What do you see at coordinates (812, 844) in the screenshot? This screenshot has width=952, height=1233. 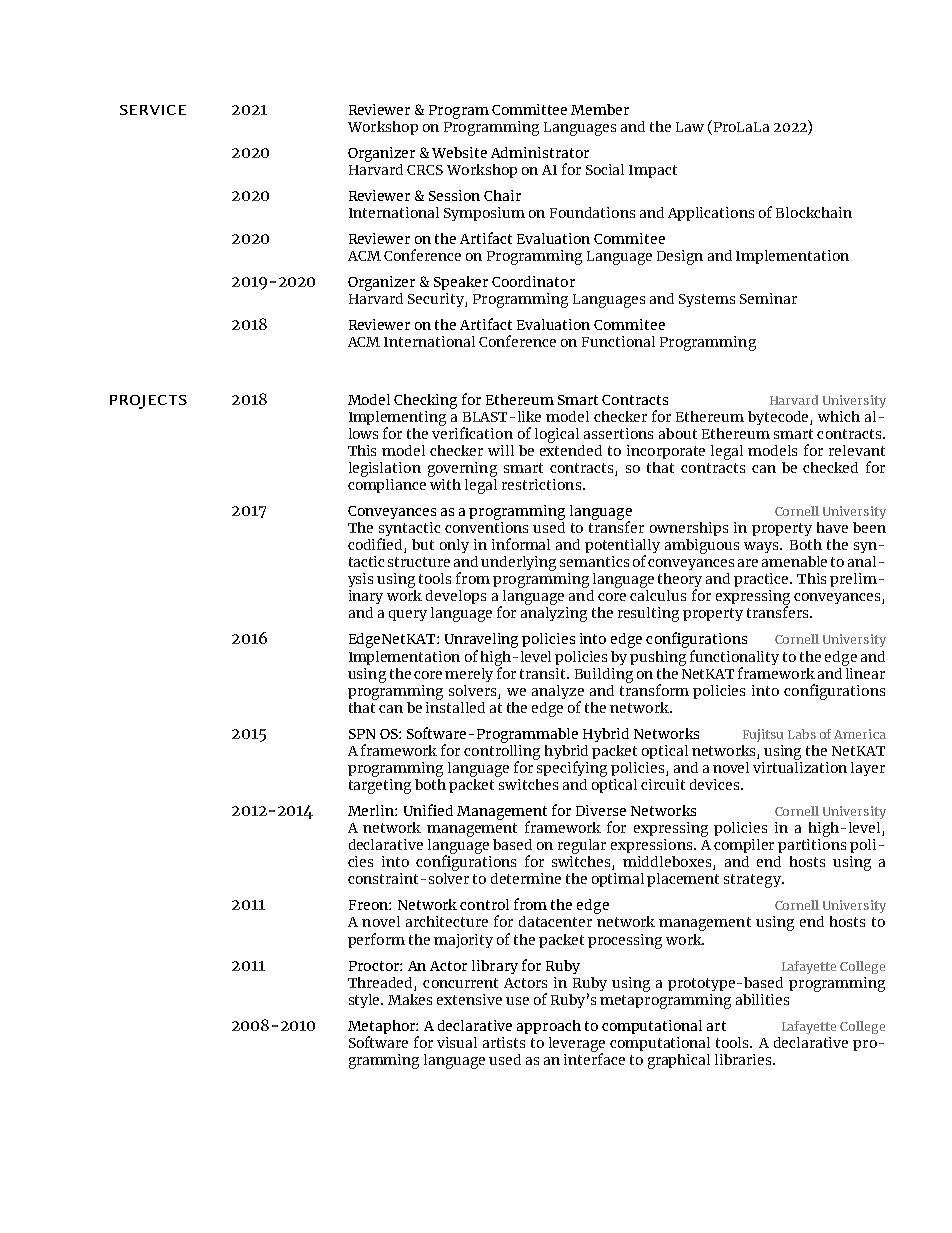 I see `partitions` at bounding box center [812, 844].
